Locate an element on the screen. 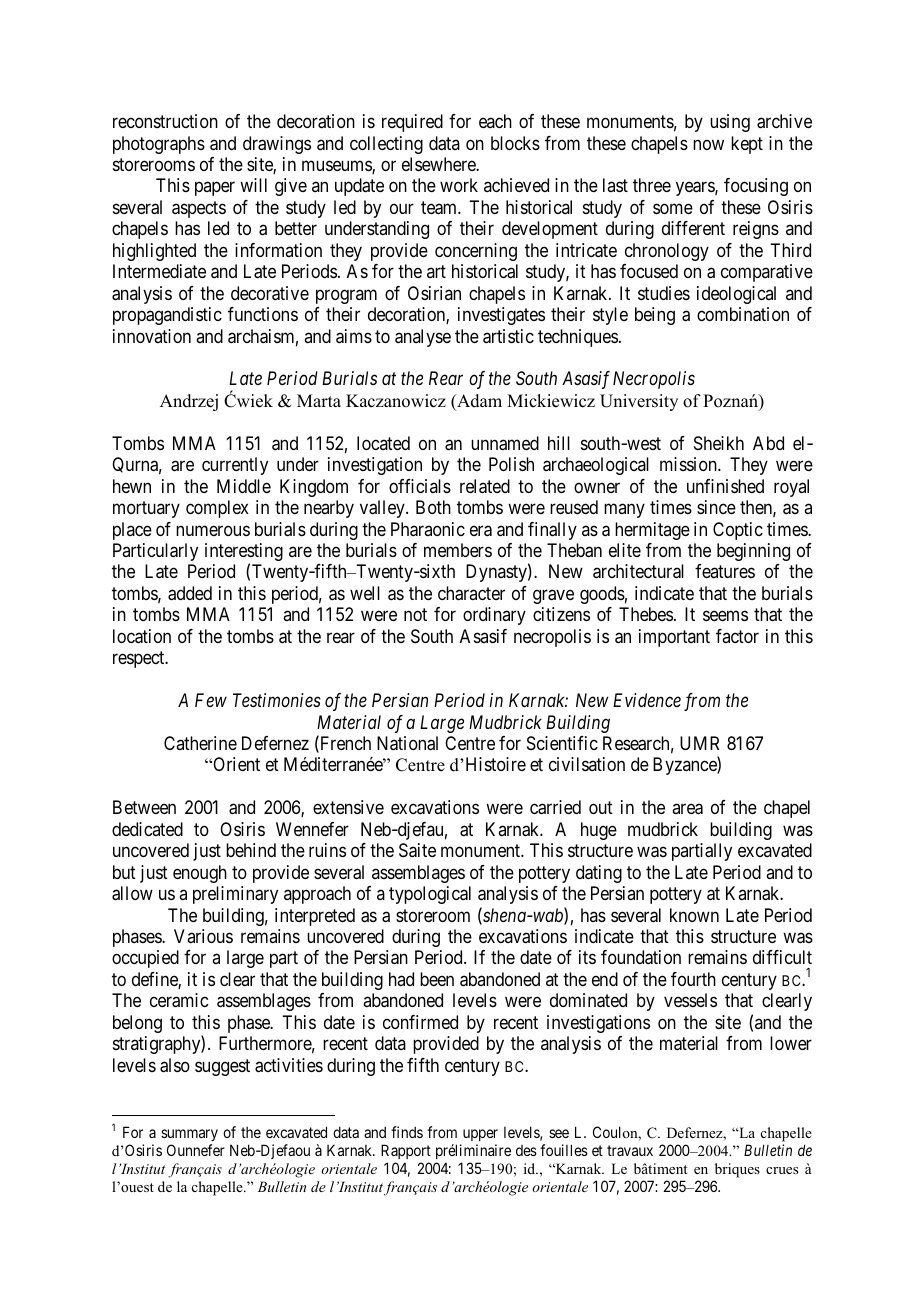 This screenshot has height=1308, width=924. photographs is located at coordinates (159, 145).
